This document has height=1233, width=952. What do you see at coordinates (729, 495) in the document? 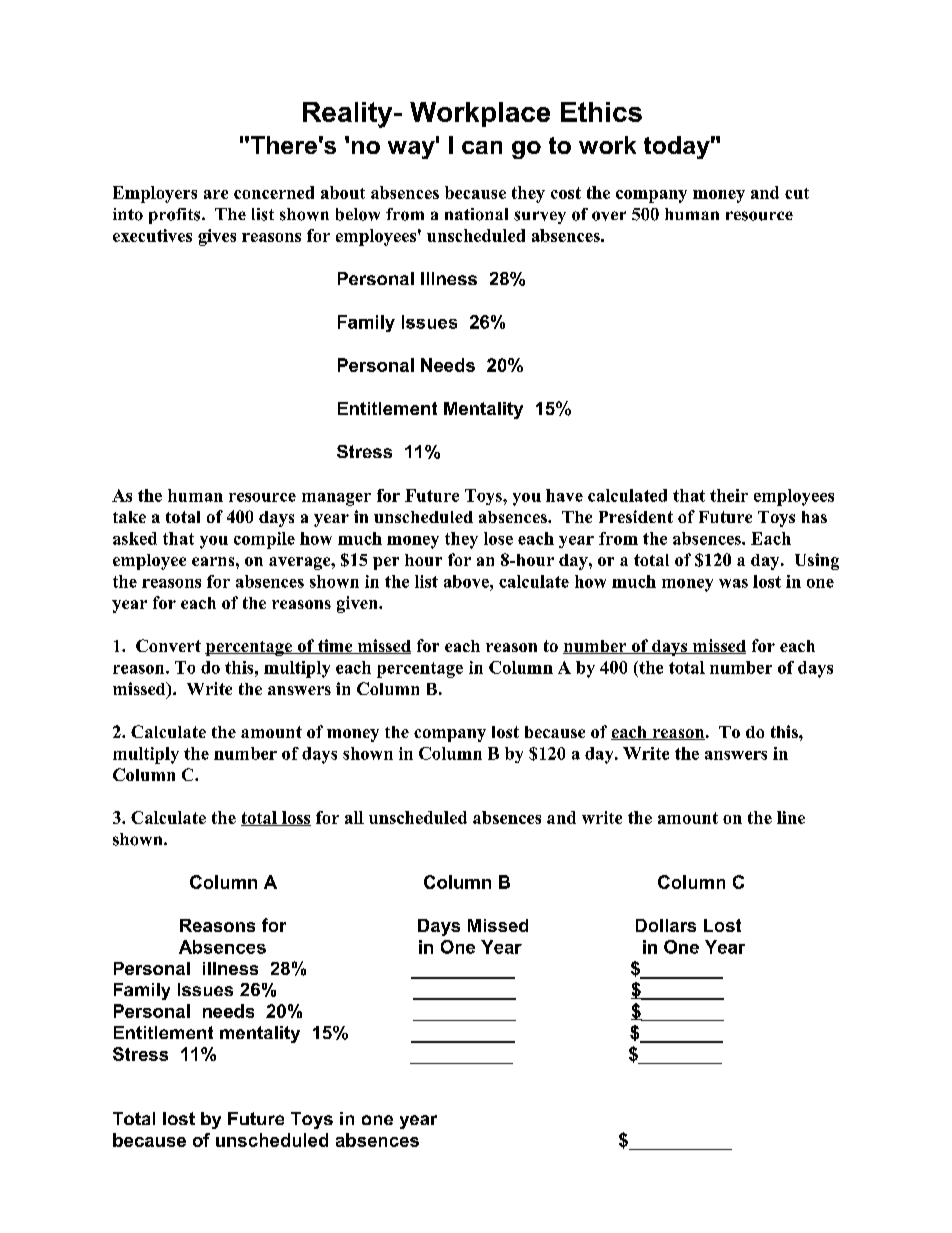
I see `their` at bounding box center [729, 495].
